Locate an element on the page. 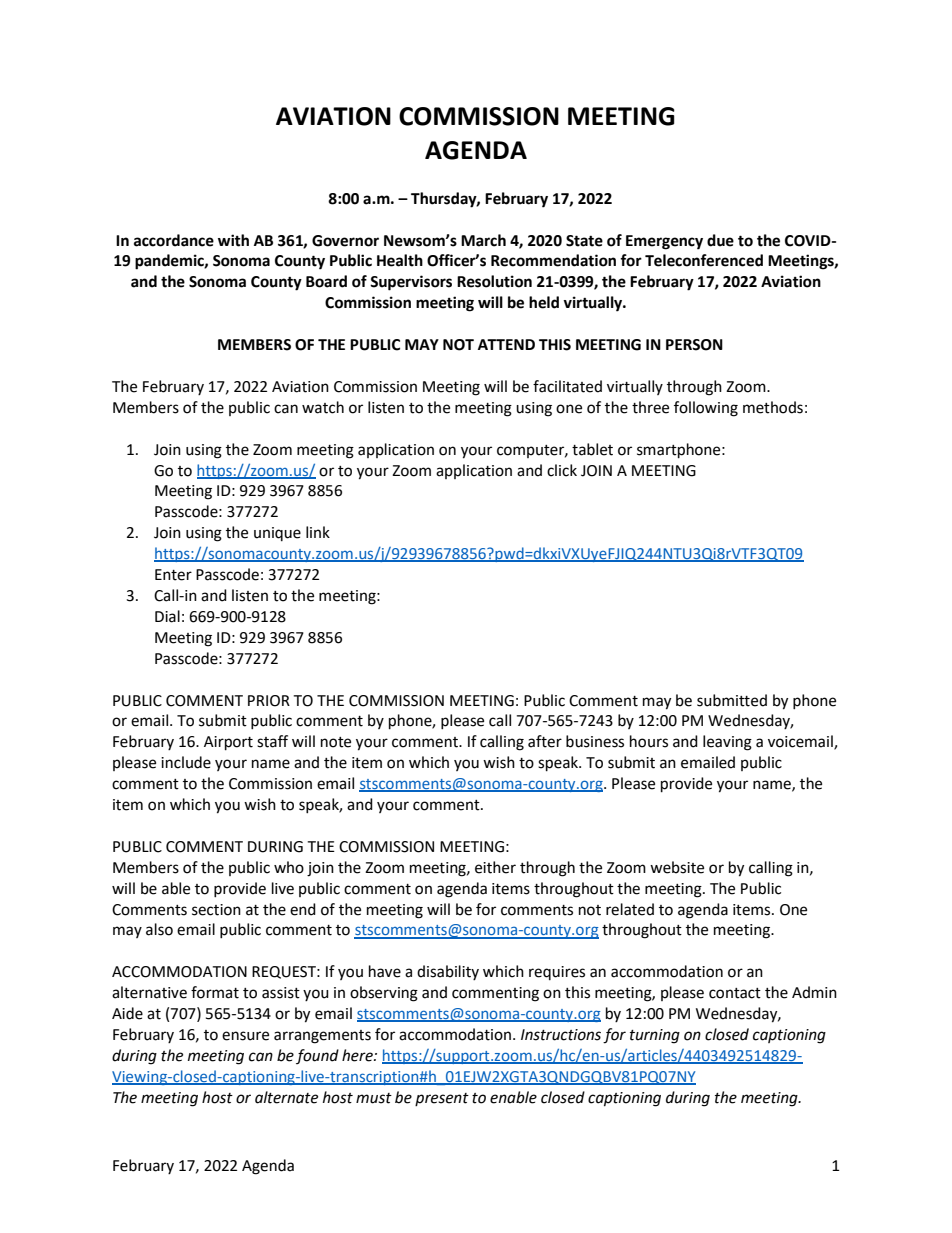 This image has height=1233, width=952. leaving is located at coordinates (727, 743).
